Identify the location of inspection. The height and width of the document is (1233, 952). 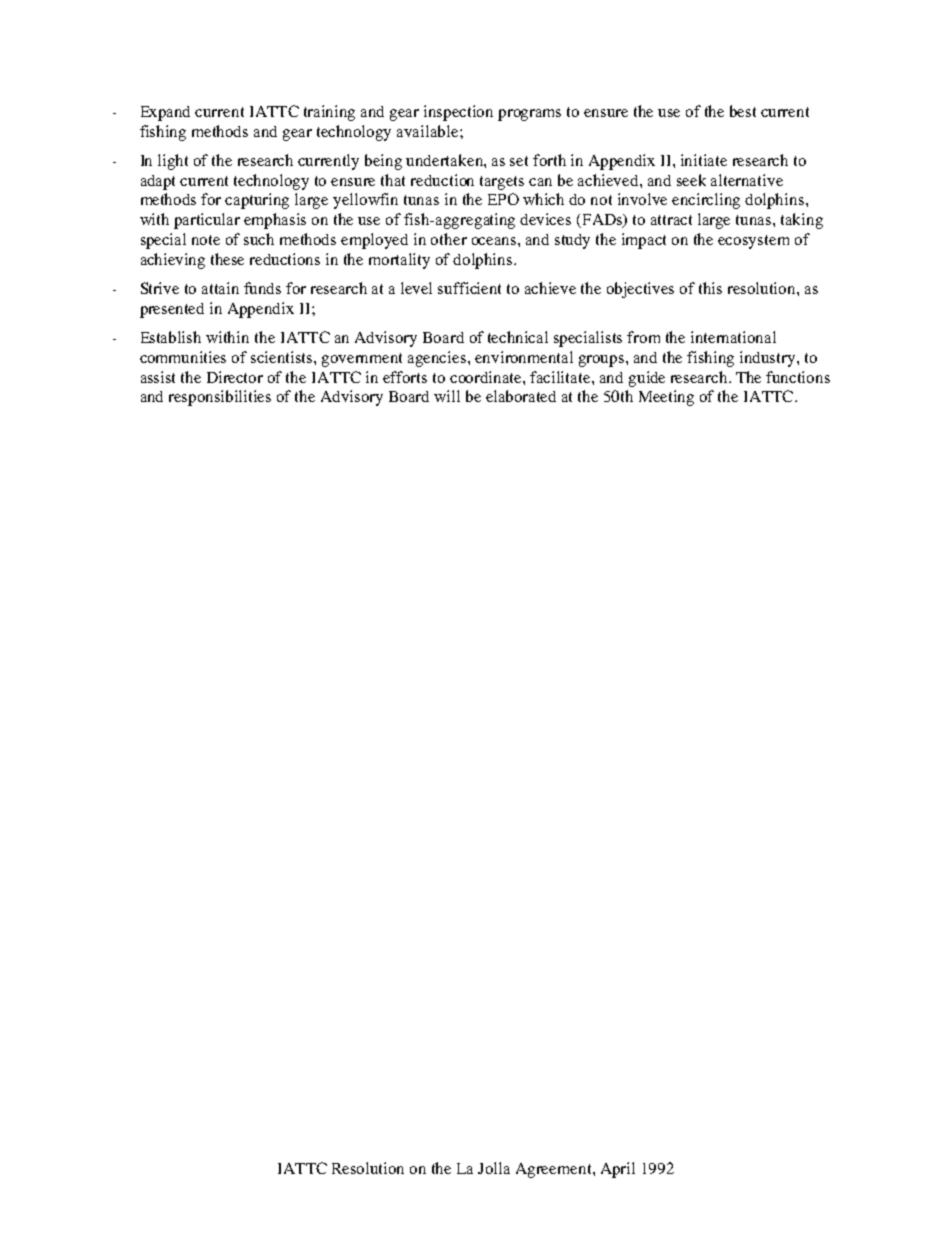
(458, 113).
